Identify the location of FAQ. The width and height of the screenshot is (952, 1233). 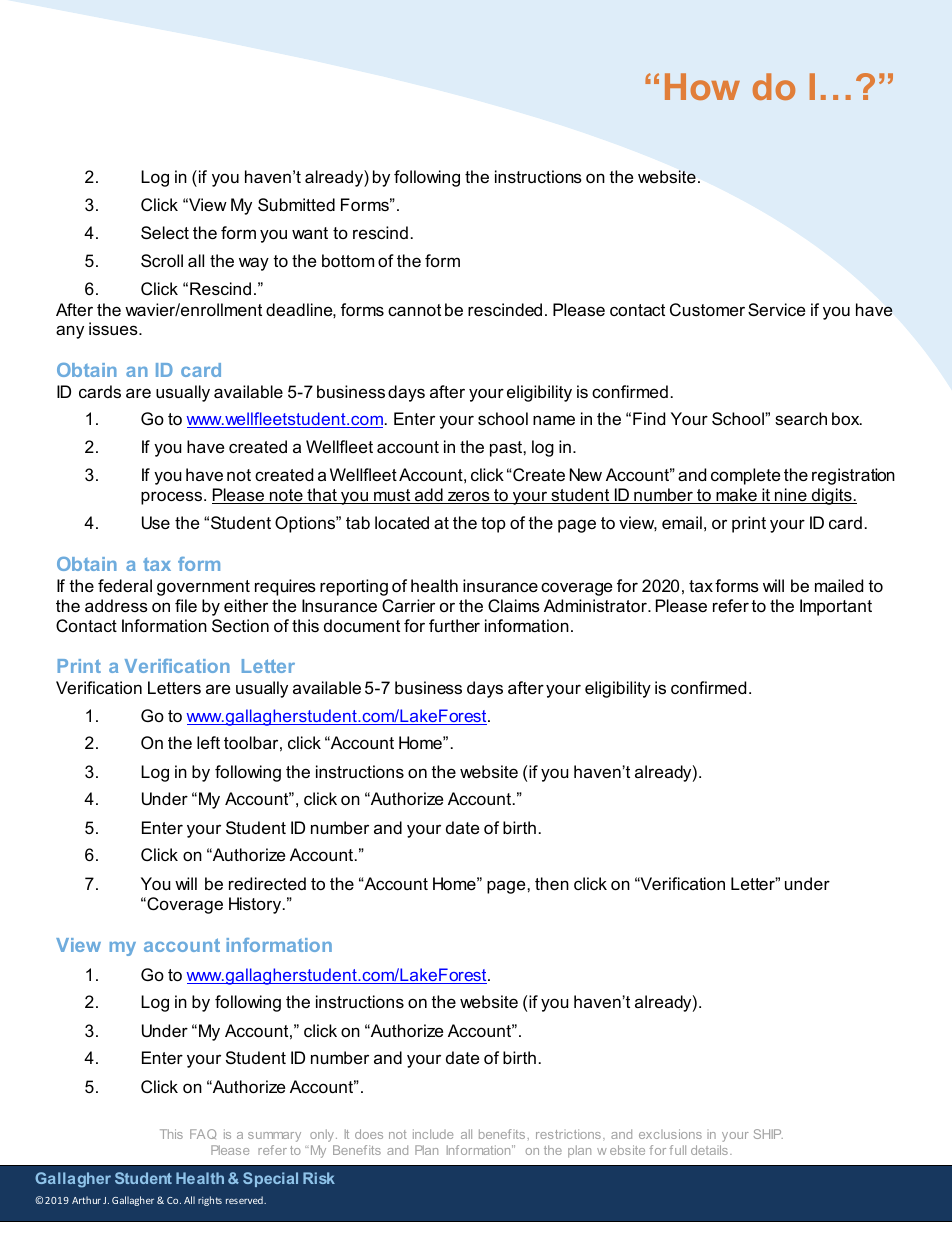
(203, 1134).
